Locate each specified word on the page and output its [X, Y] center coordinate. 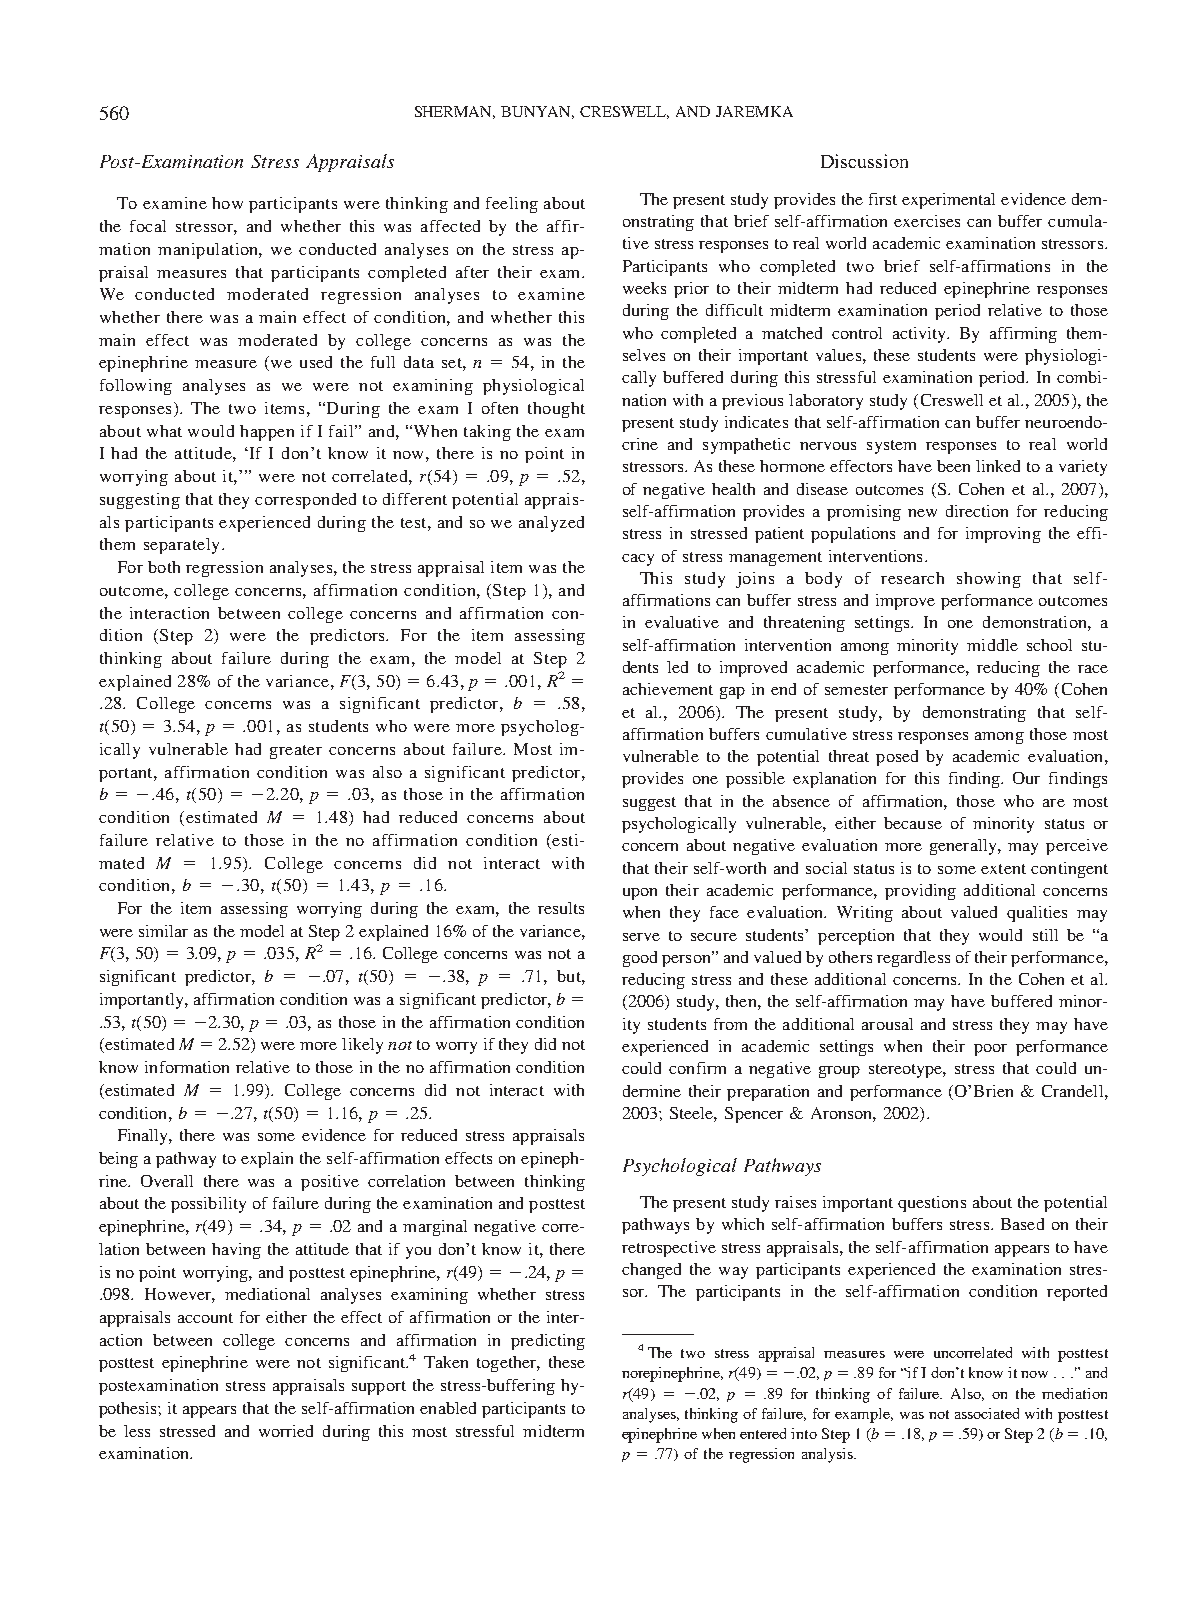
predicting [548, 1342]
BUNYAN [537, 112]
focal [148, 226]
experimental [948, 201]
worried [286, 1431]
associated [987, 1413]
